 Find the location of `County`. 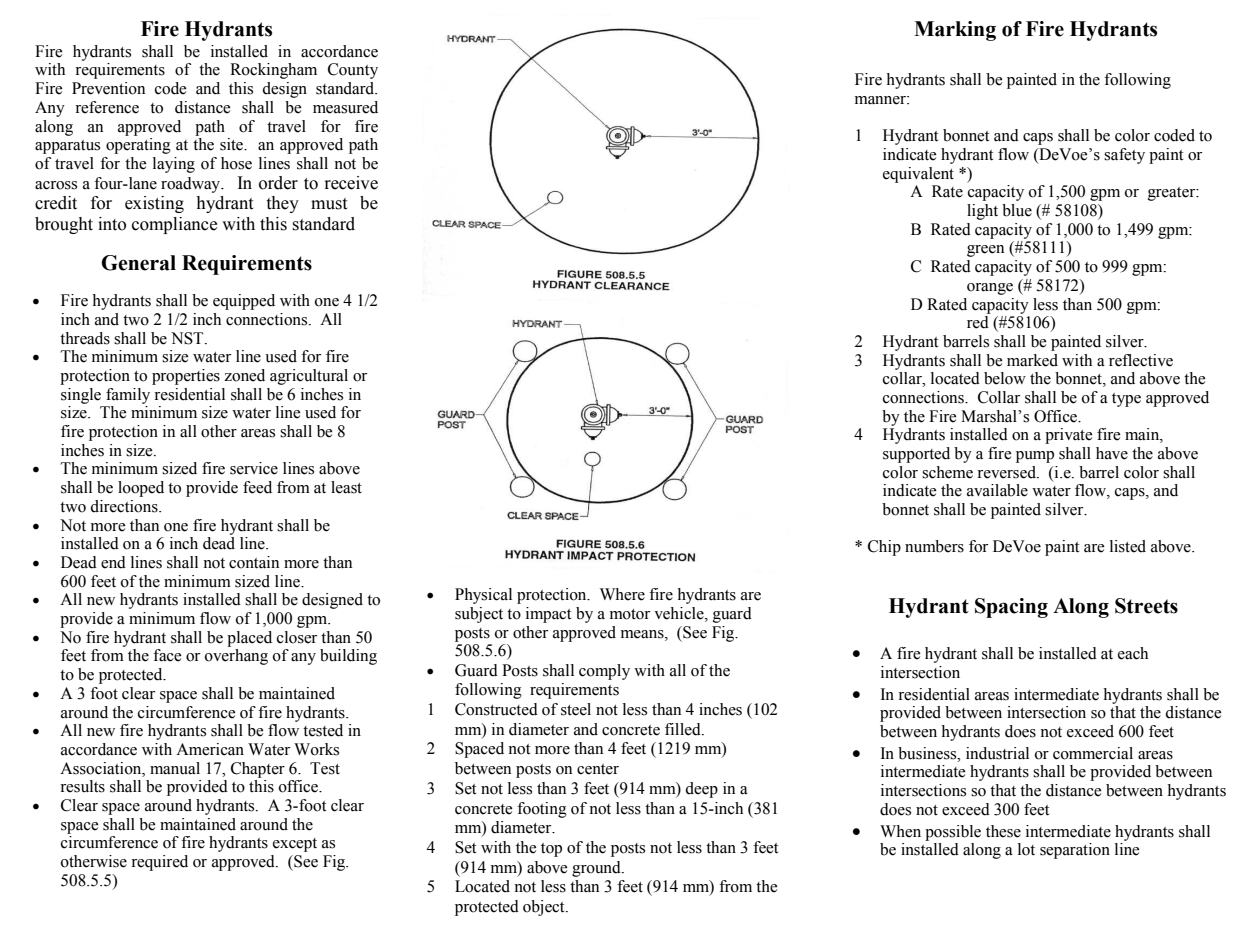

County is located at coordinates (353, 71).
